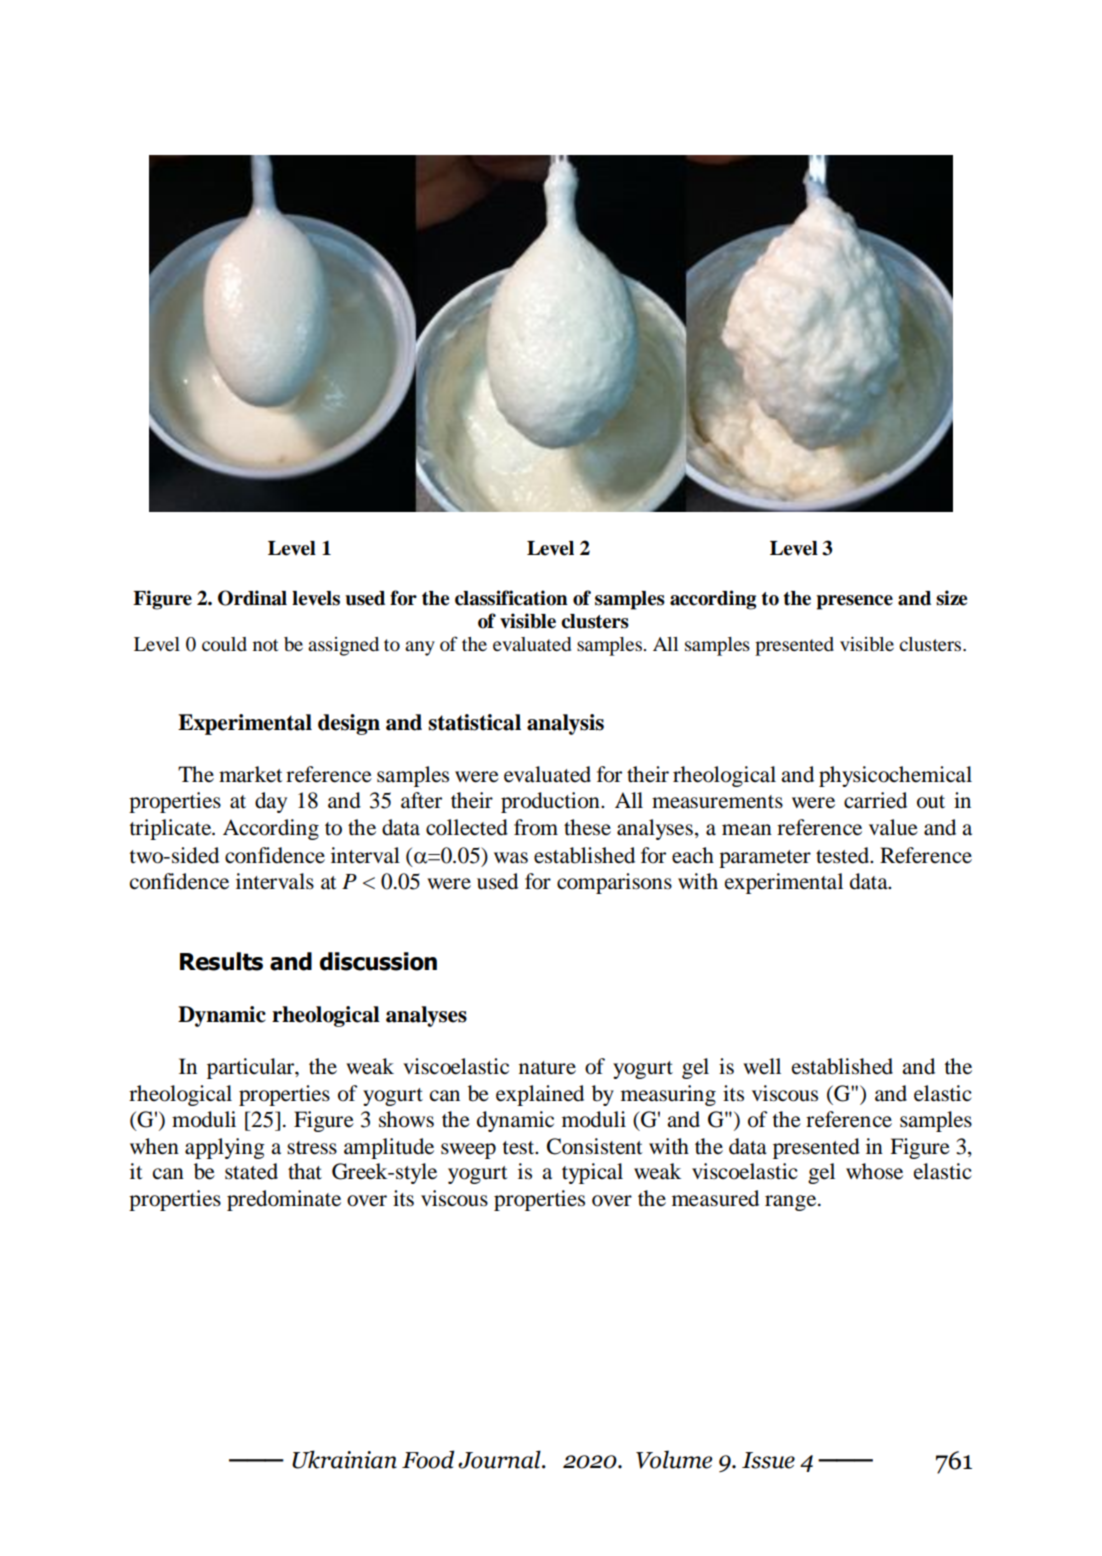 The image size is (1102, 1556). Describe the element at coordinates (592, 1173) in the page. I see `typical` at that location.
